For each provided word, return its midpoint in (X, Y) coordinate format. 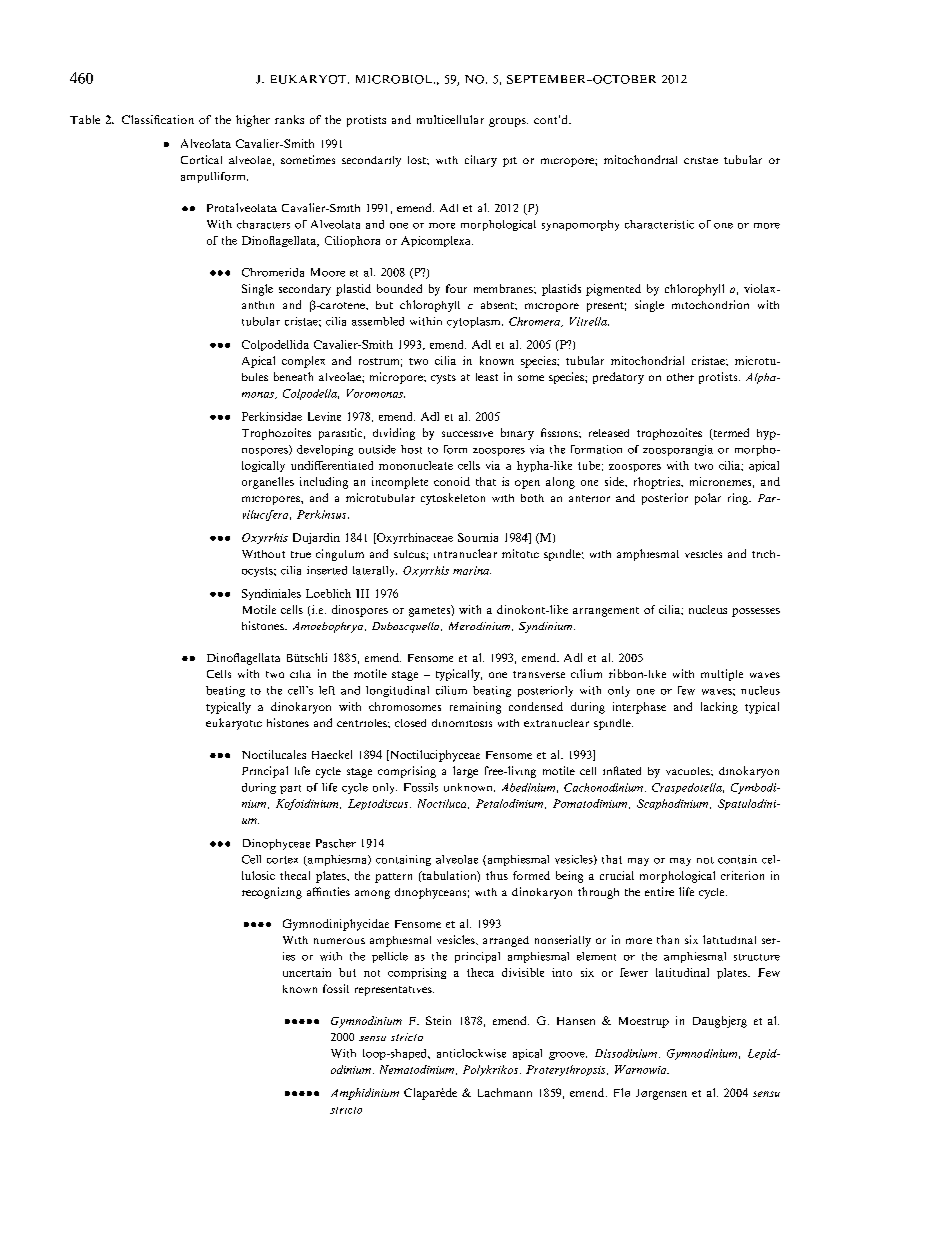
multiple (722, 675)
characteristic (659, 224)
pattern (393, 878)
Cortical (201, 159)
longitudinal (397, 691)
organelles (268, 483)
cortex (282, 860)
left (327, 690)
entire (659, 891)
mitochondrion (710, 304)
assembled (378, 321)
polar (708, 499)
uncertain (307, 972)
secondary (305, 290)
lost (418, 160)
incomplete (400, 483)
